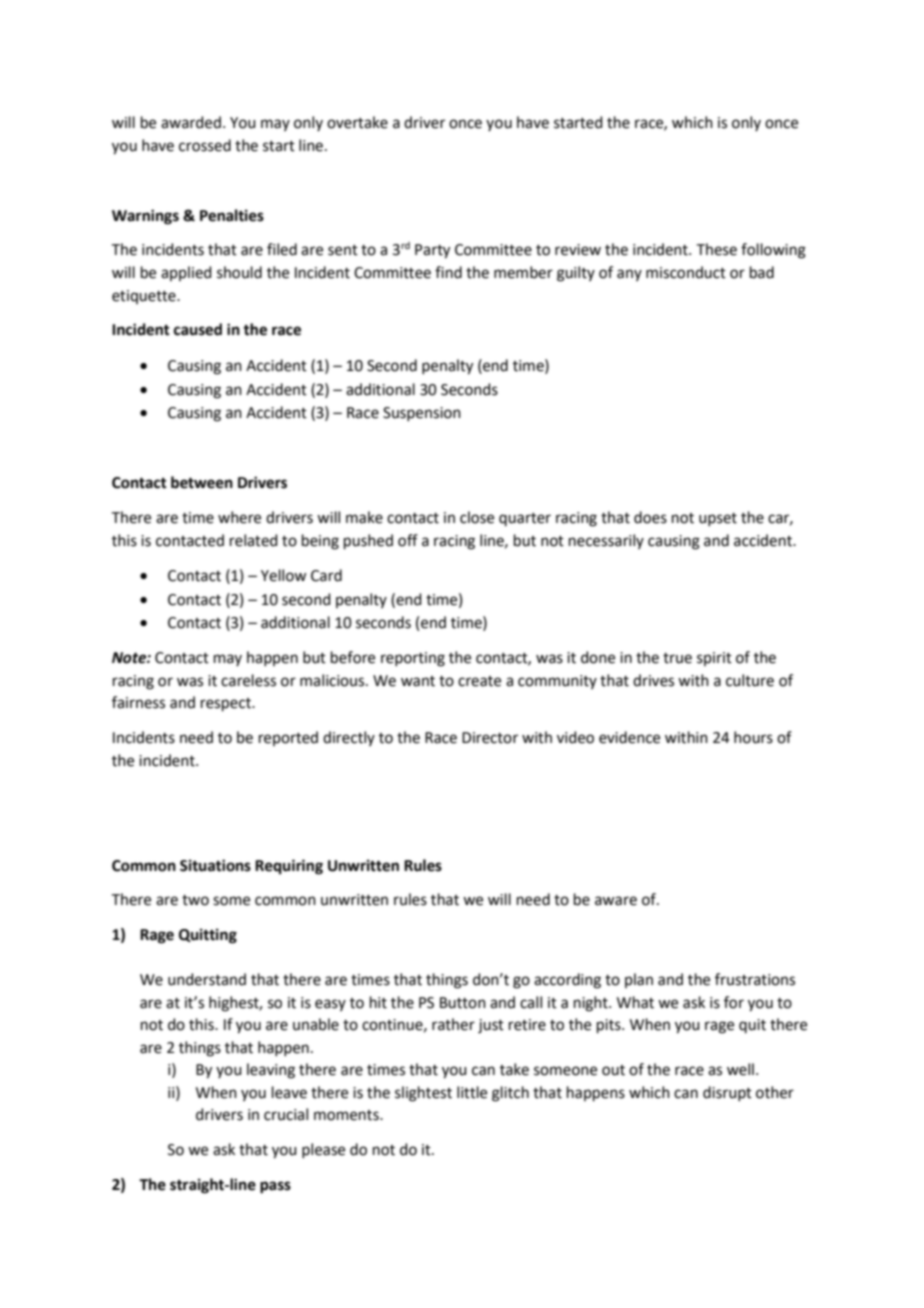  Describe the element at coordinates (432, 251) in the screenshot. I see `Party` at that location.
